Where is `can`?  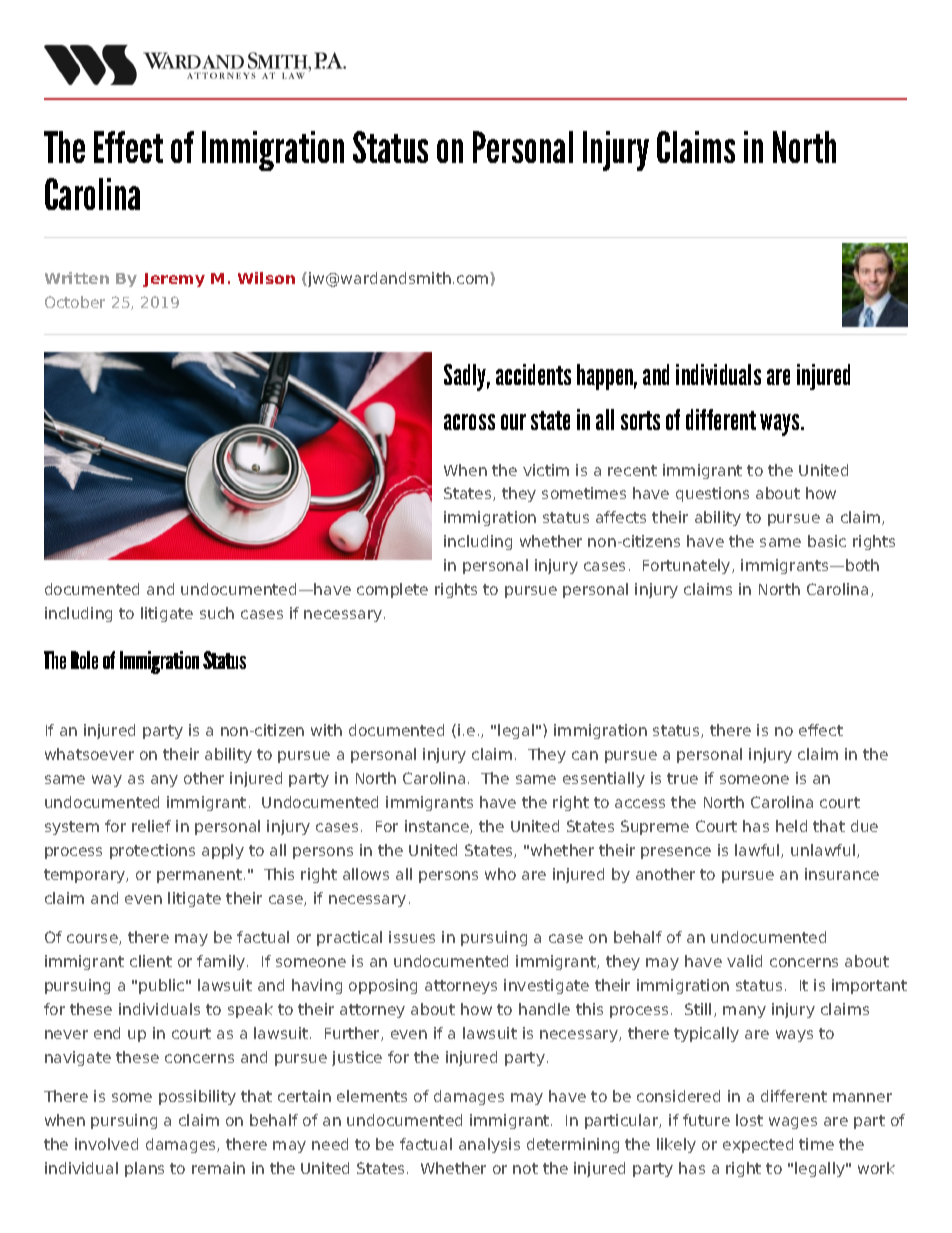 can is located at coordinates (585, 755).
